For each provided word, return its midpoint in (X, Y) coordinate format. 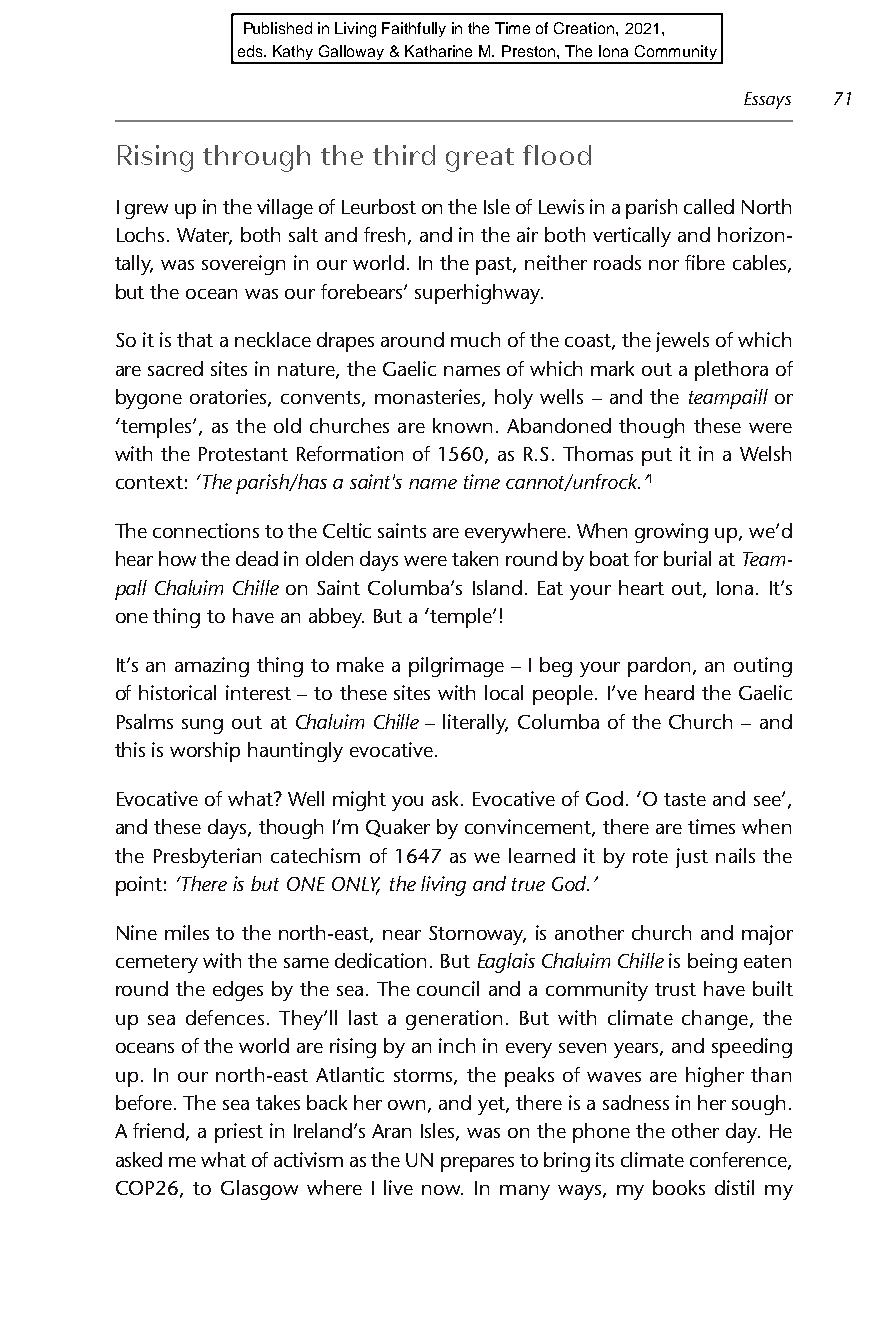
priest (239, 1133)
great (480, 160)
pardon (661, 667)
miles (187, 932)
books (679, 1187)
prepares (477, 1164)
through (256, 158)
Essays (767, 100)
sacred (175, 368)
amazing (212, 667)
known (462, 425)
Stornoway (477, 935)
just (692, 858)
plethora (731, 371)
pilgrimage (456, 667)
